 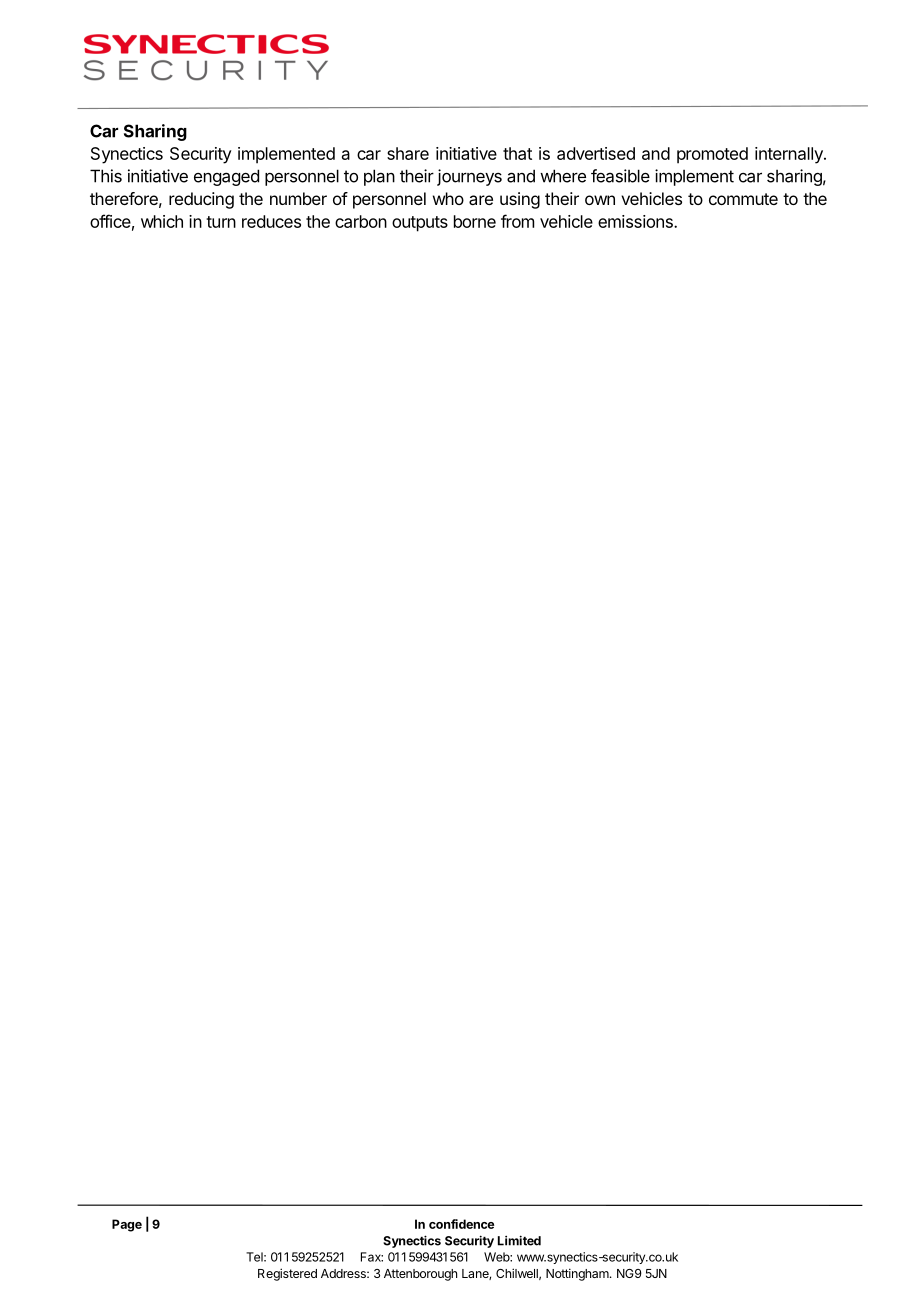 I want to click on Registered, so click(x=287, y=1274).
